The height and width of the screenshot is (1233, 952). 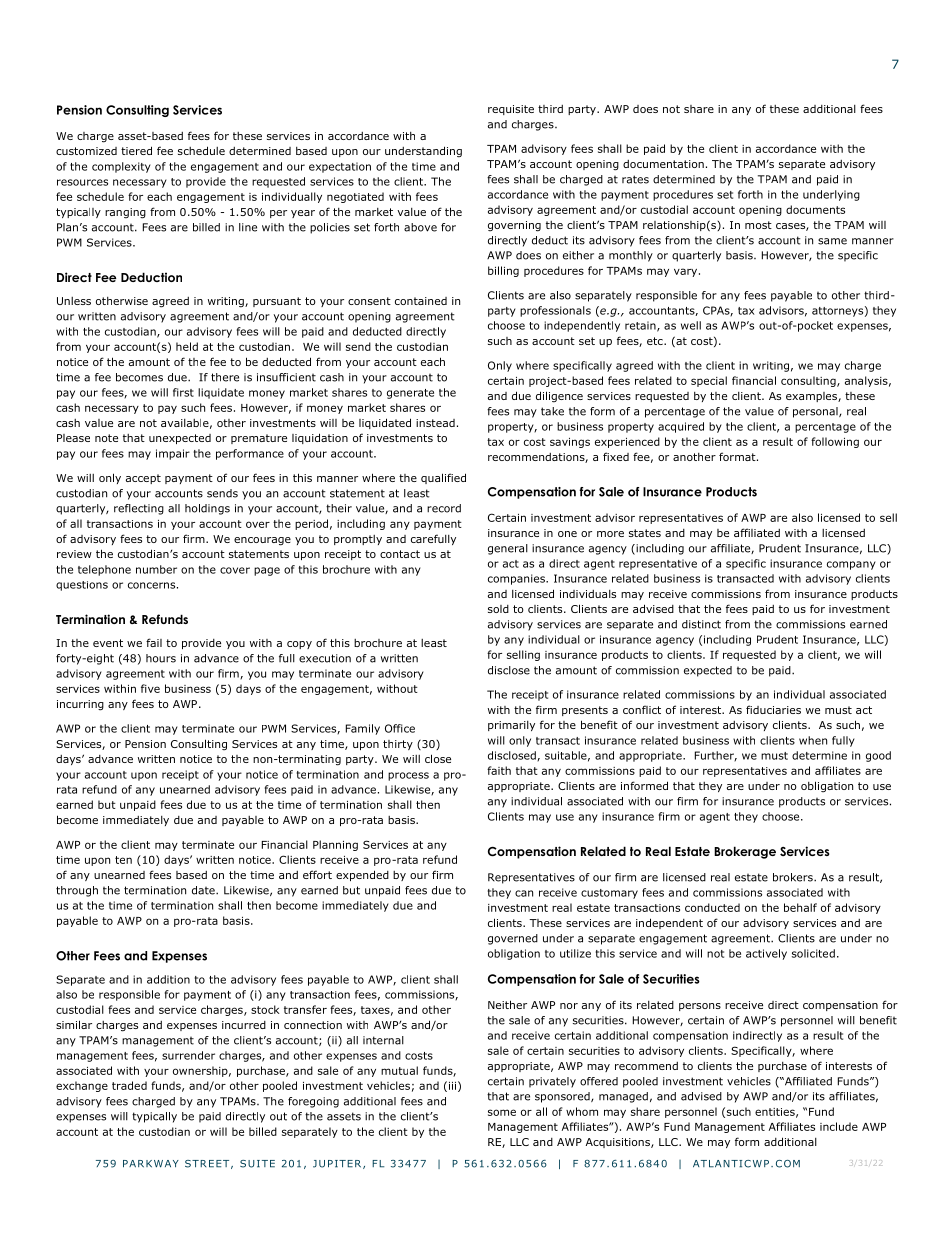 What do you see at coordinates (773, 709) in the screenshot?
I see `fiduciaries` at bounding box center [773, 709].
